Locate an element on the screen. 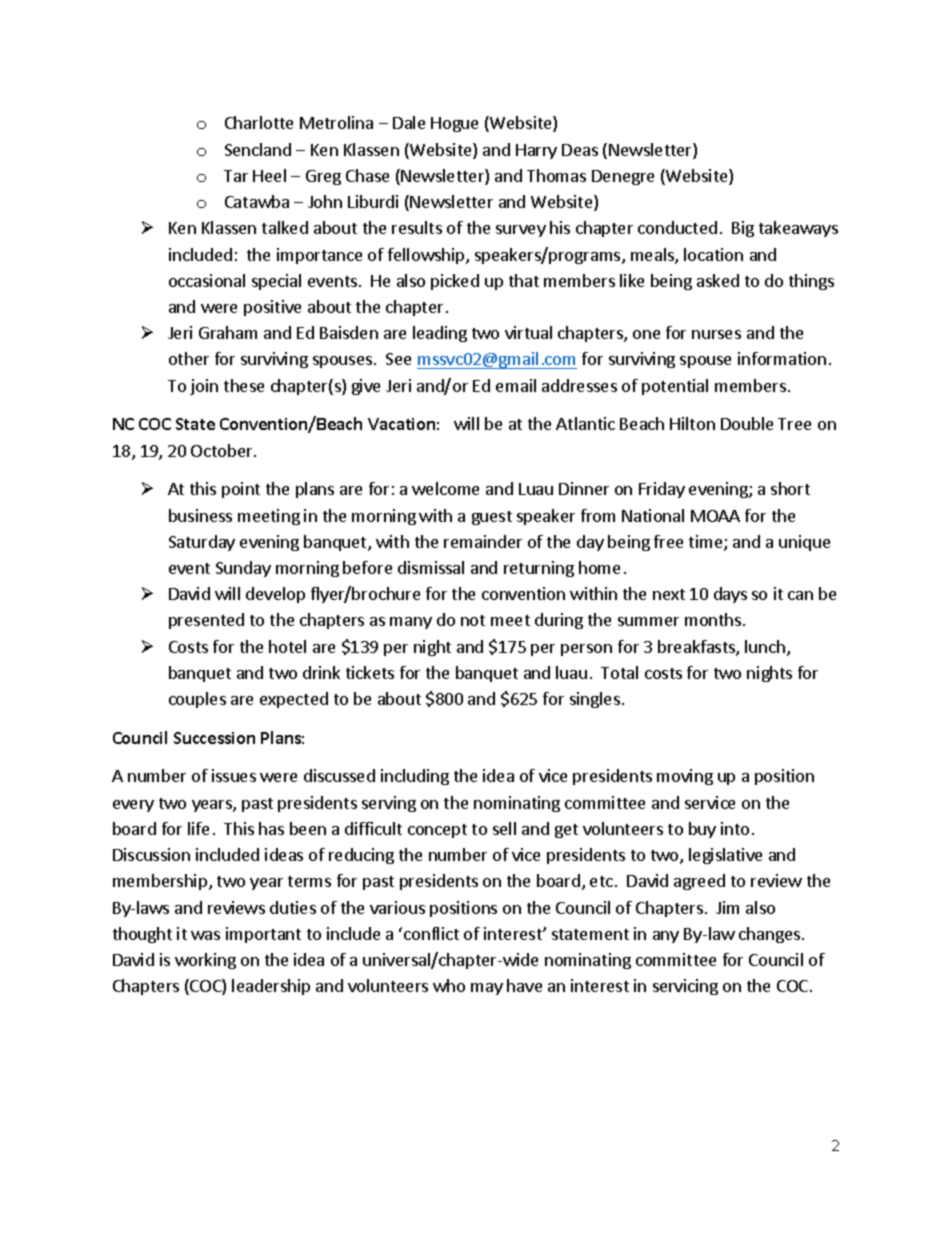  working is located at coordinates (205, 961).
